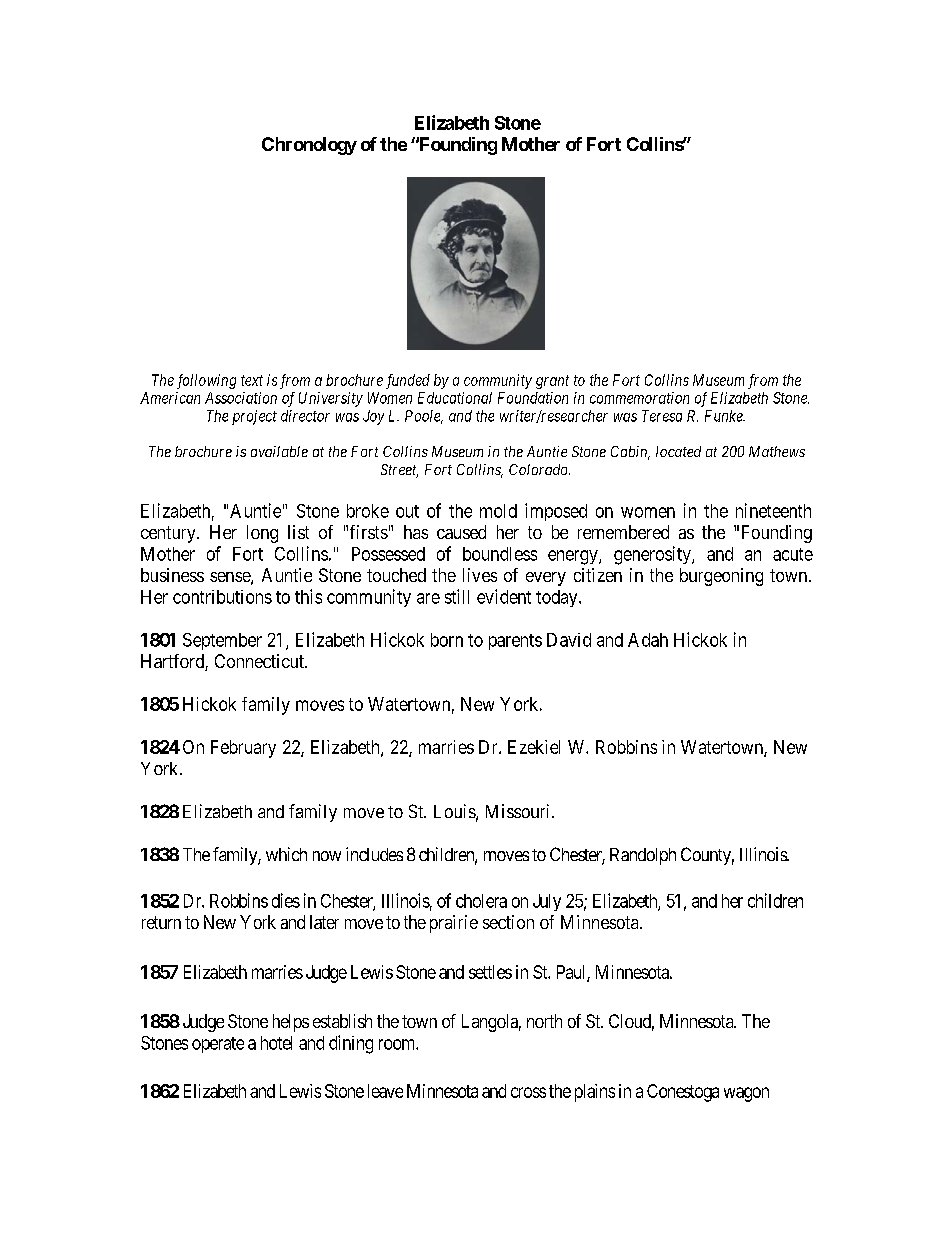  I want to click on operate, so click(218, 1045).
